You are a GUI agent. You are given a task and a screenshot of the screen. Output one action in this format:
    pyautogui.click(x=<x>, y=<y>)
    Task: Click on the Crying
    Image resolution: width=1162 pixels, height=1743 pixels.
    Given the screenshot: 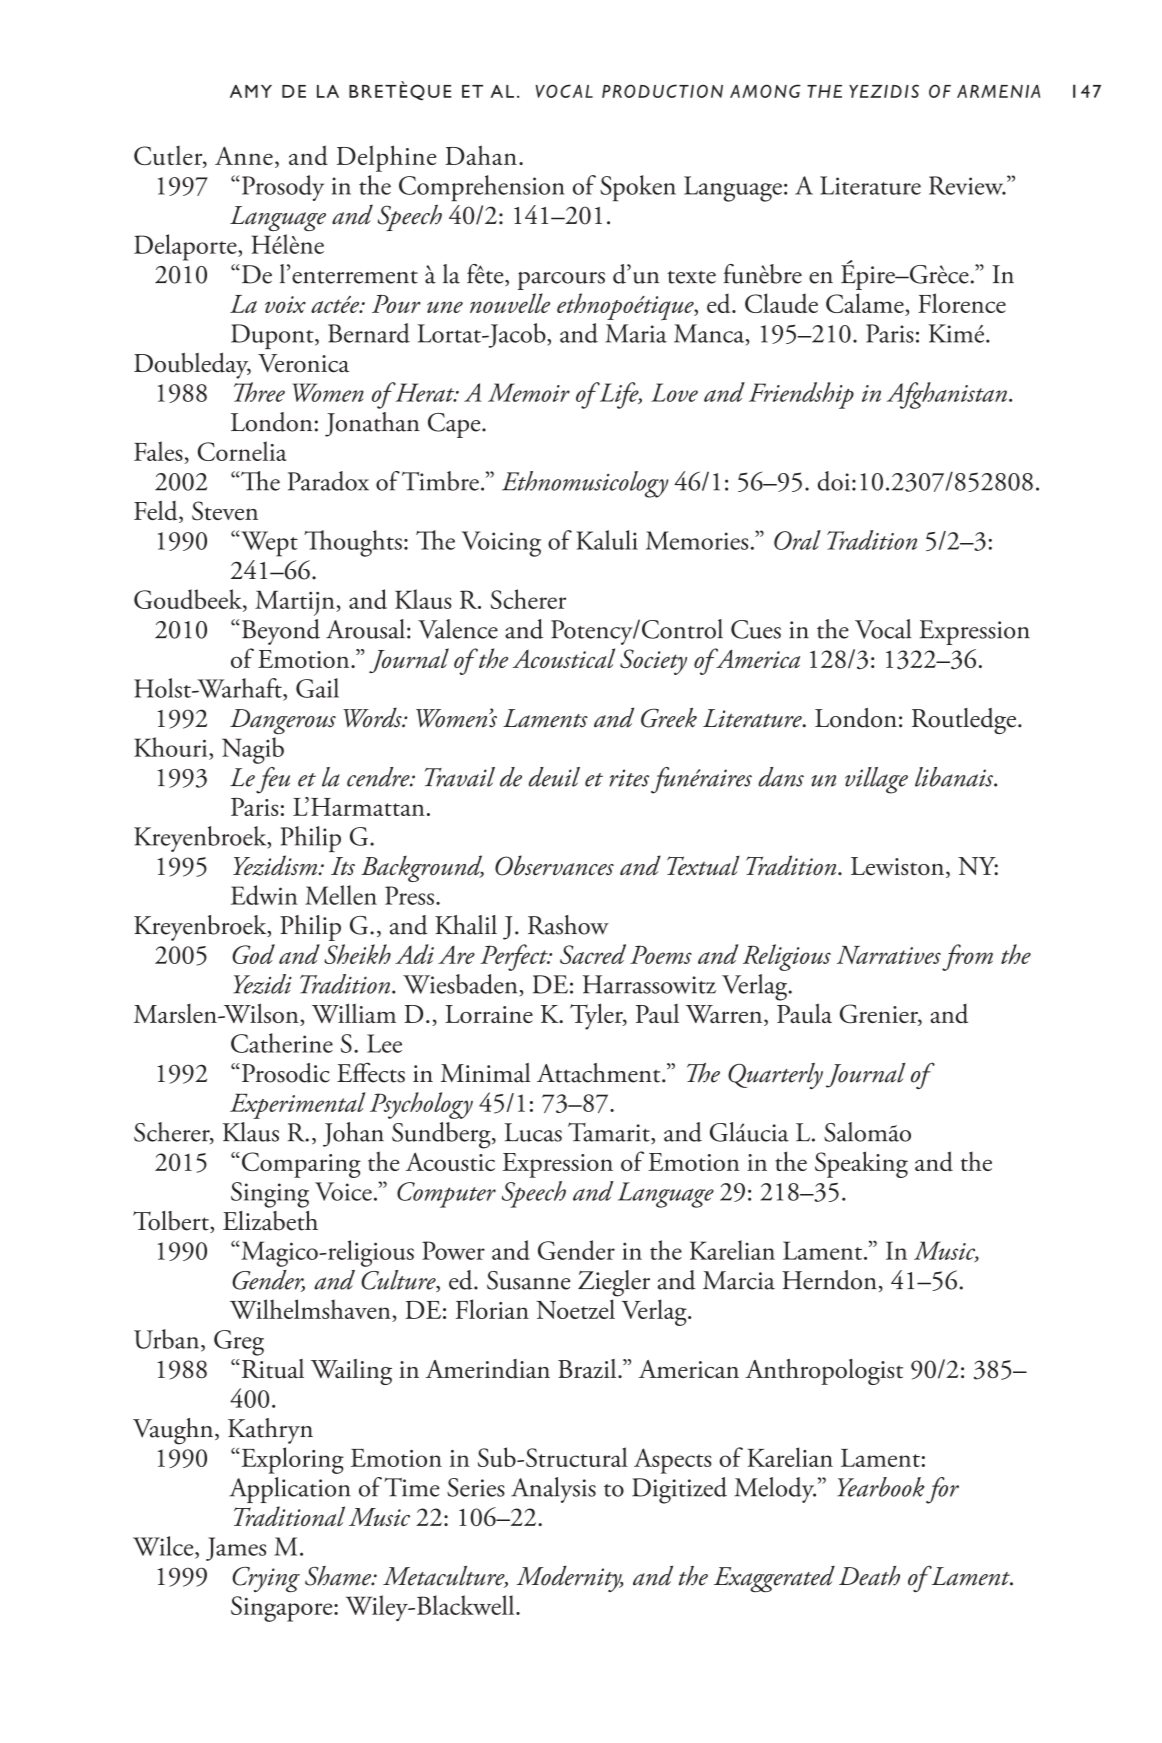 What is the action you would take?
    pyautogui.click(x=266, y=1579)
